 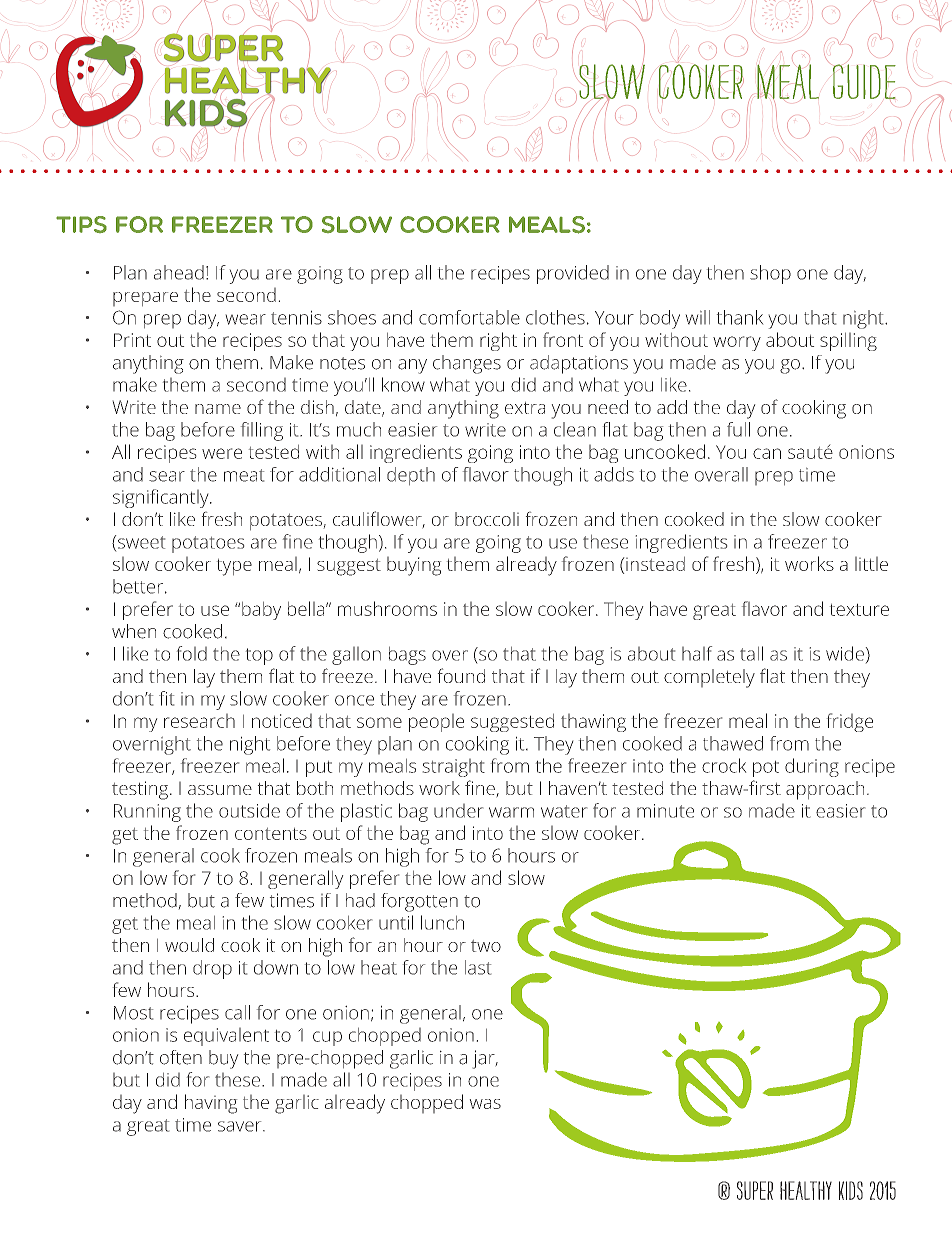 I want to click on found, so click(x=461, y=675).
